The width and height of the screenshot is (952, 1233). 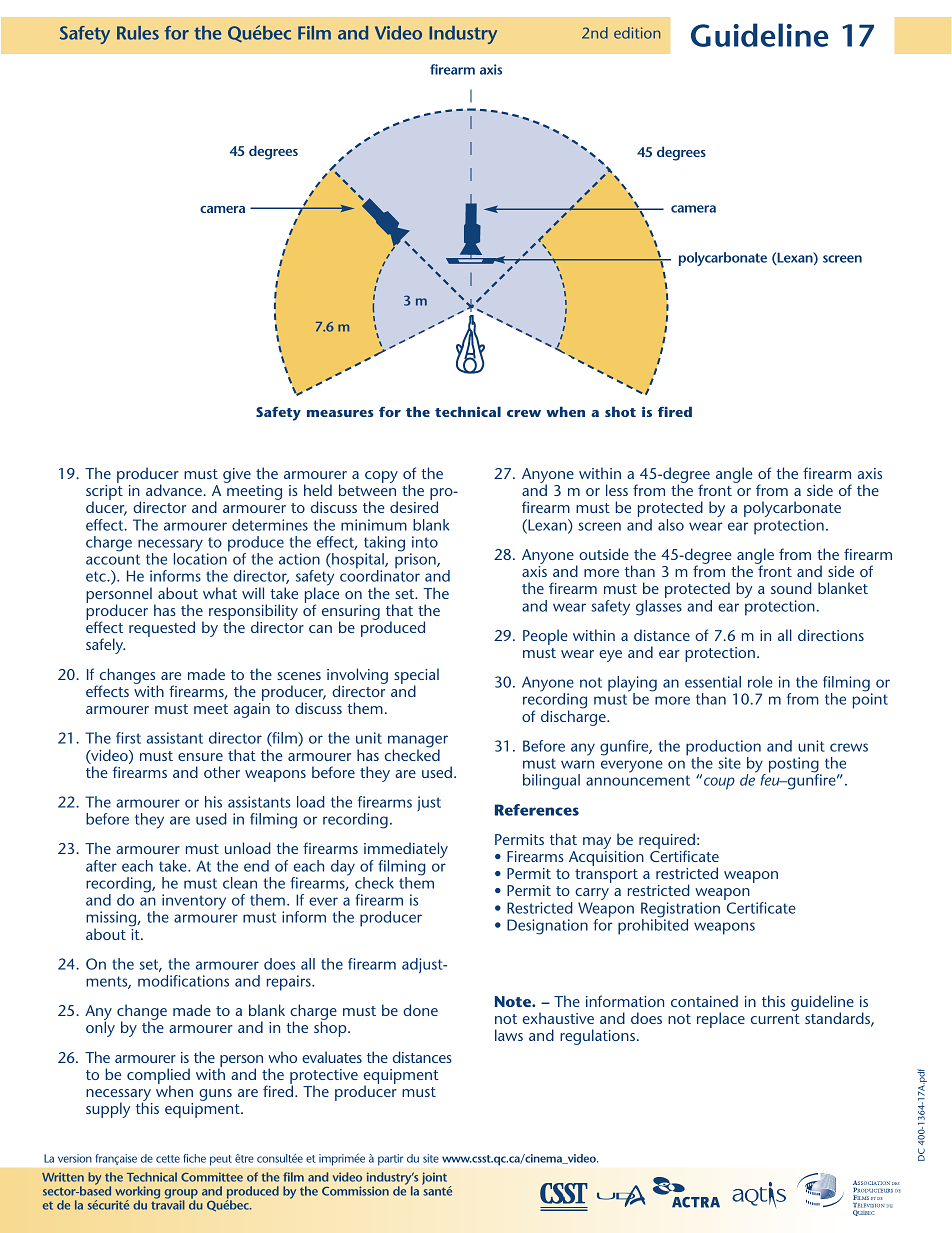 I want to click on shot, so click(x=620, y=411).
